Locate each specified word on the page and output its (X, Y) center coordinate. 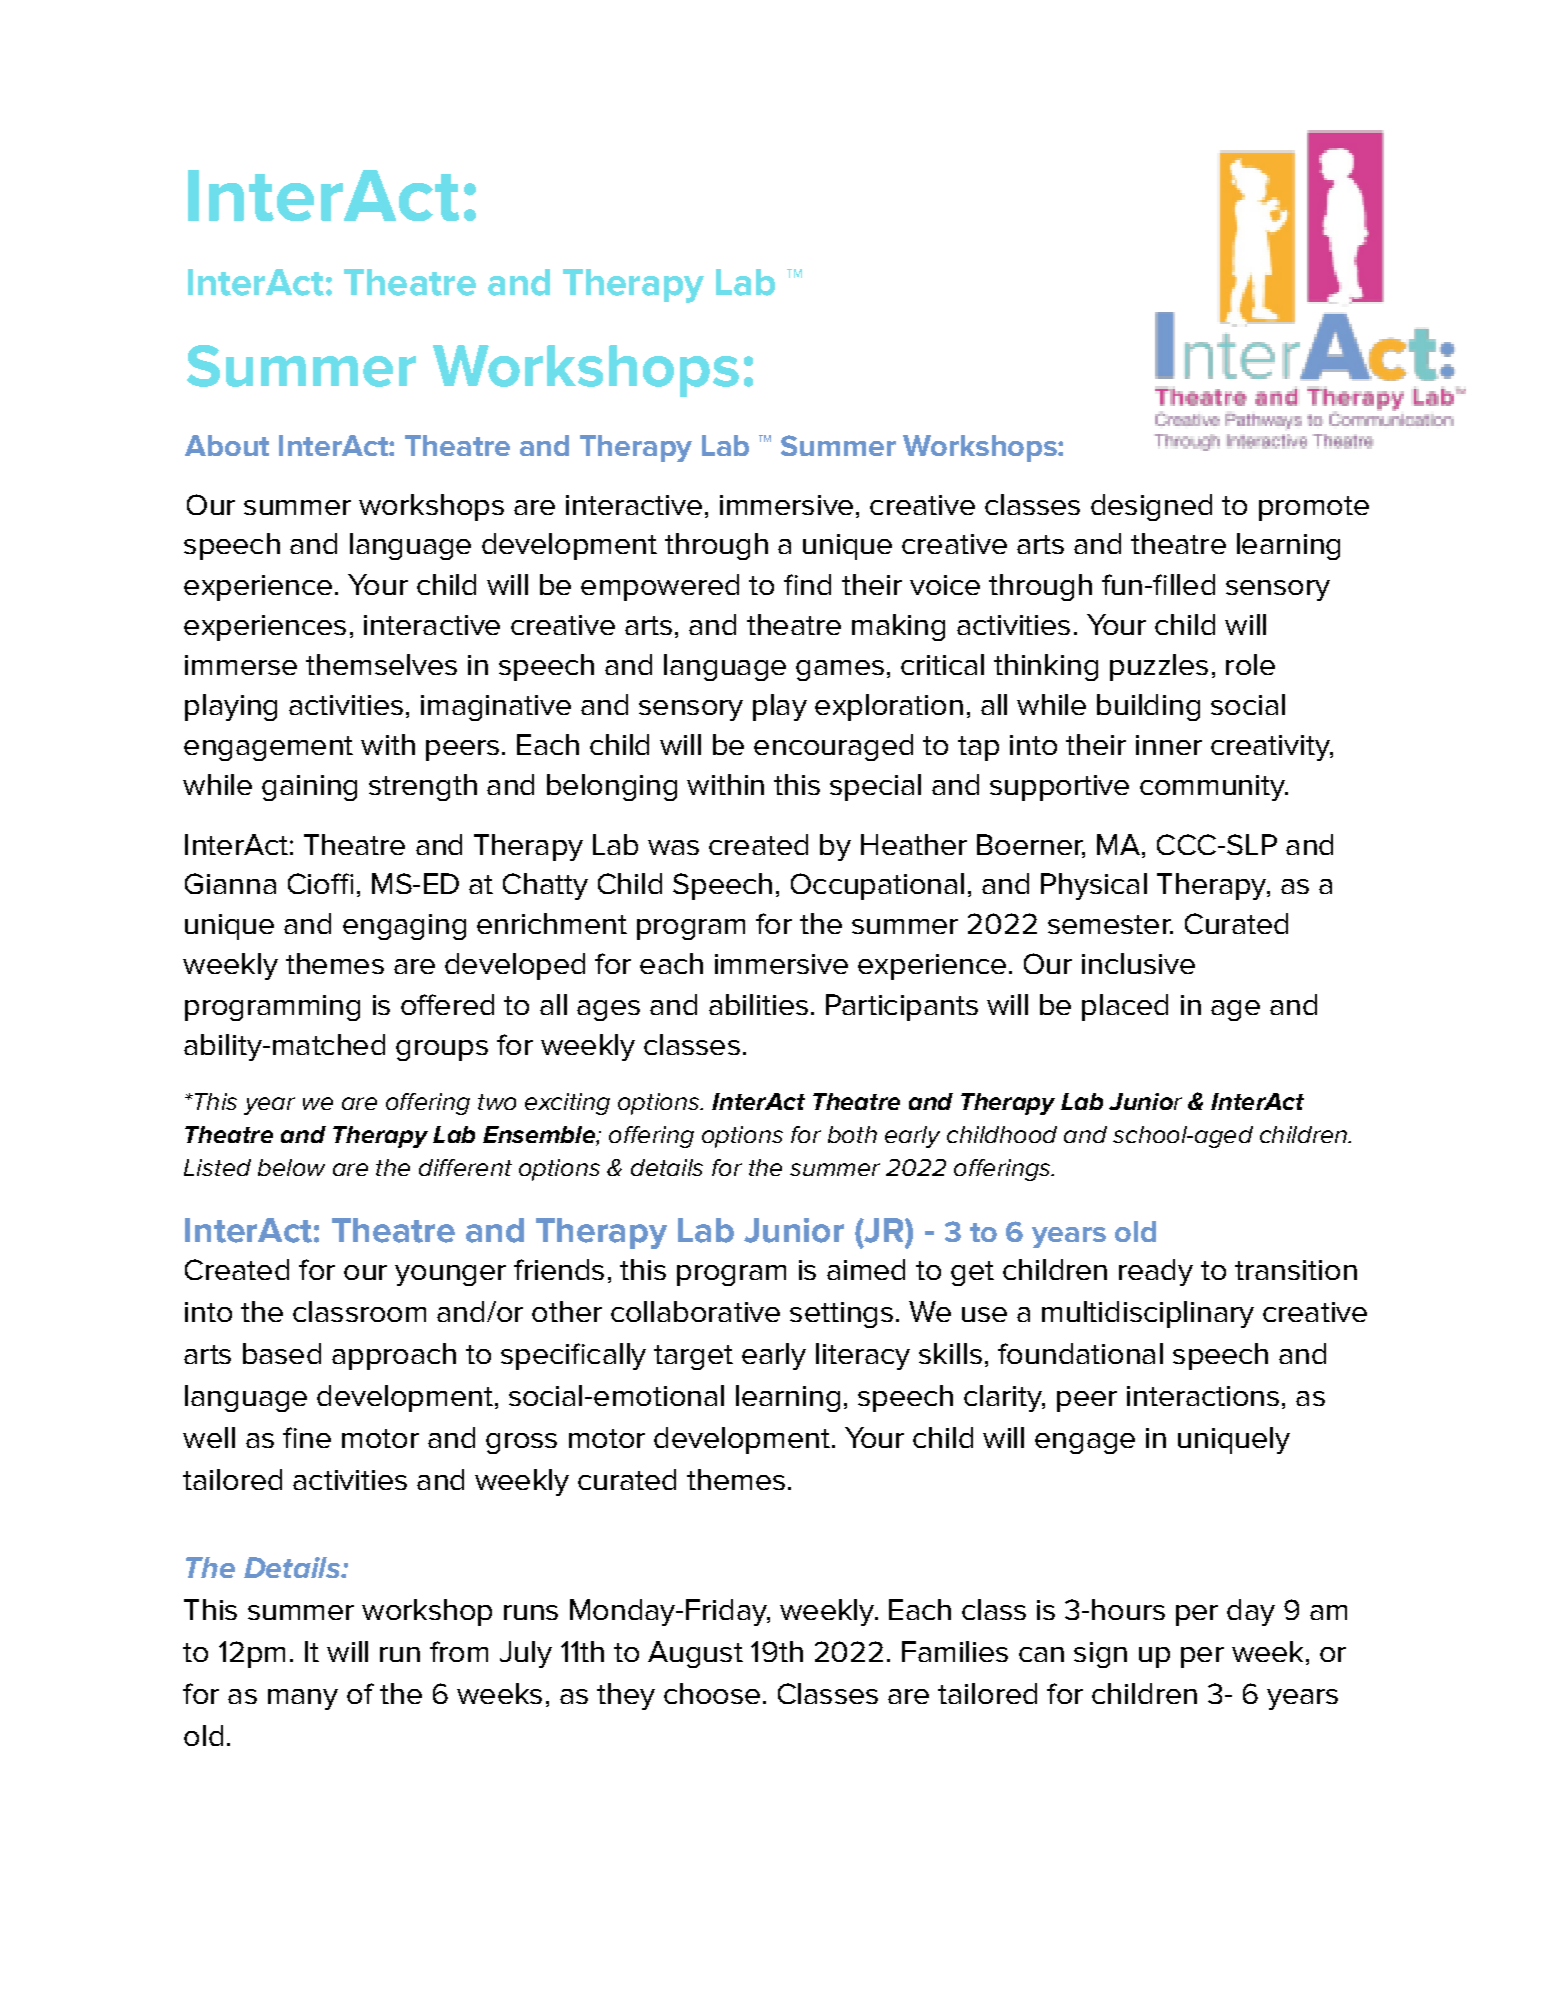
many (303, 1699)
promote (1314, 508)
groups (442, 1050)
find (807, 584)
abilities (758, 1004)
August (695, 1654)
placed (1125, 1007)
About (227, 445)
